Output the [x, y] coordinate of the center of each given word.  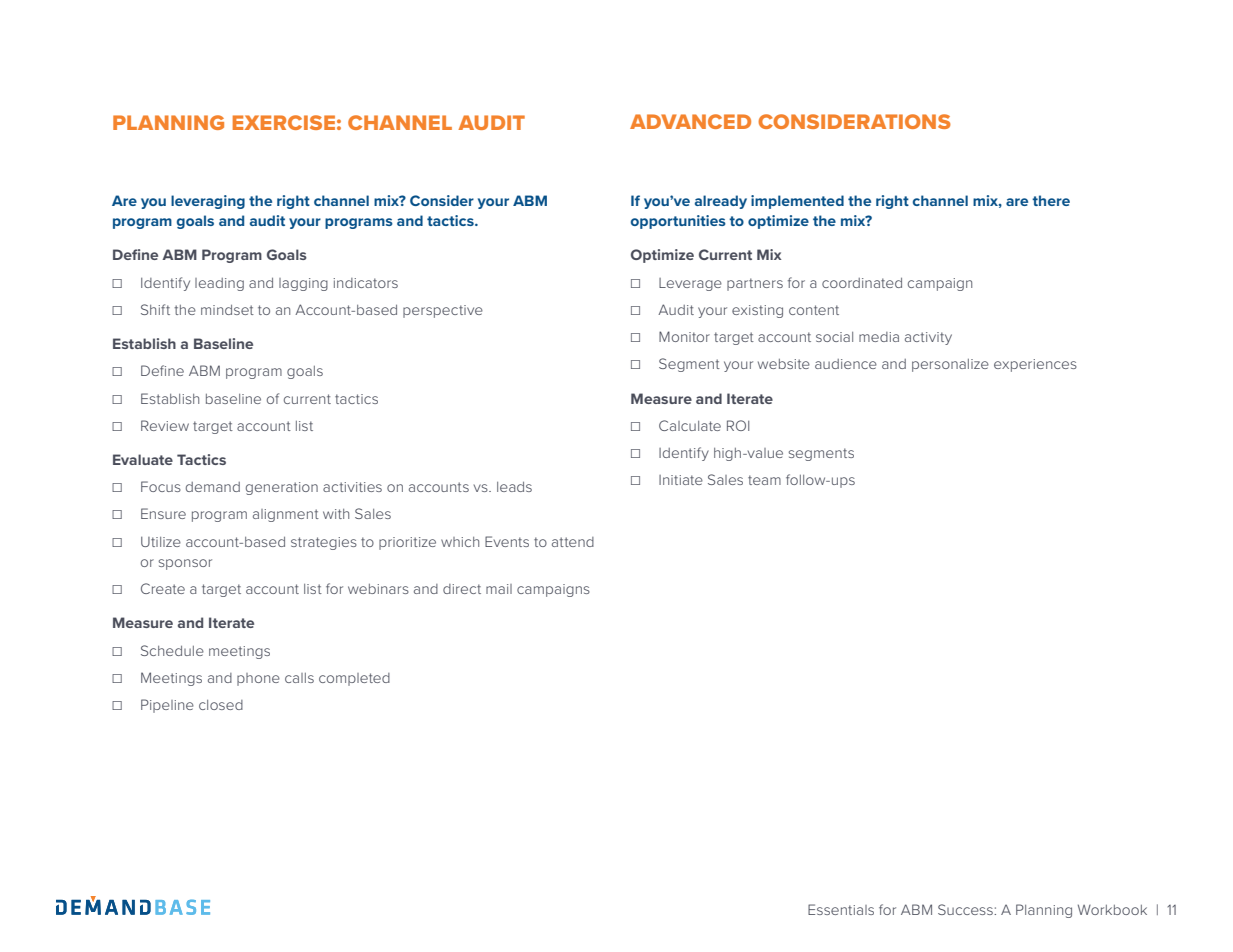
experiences [1035, 365]
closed [221, 705]
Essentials [841, 909]
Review [165, 425]
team [764, 480]
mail [499, 589]
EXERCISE [284, 122]
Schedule [172, 650]
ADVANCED [690, 121]
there [1051, 200]
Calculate [690, 425]
